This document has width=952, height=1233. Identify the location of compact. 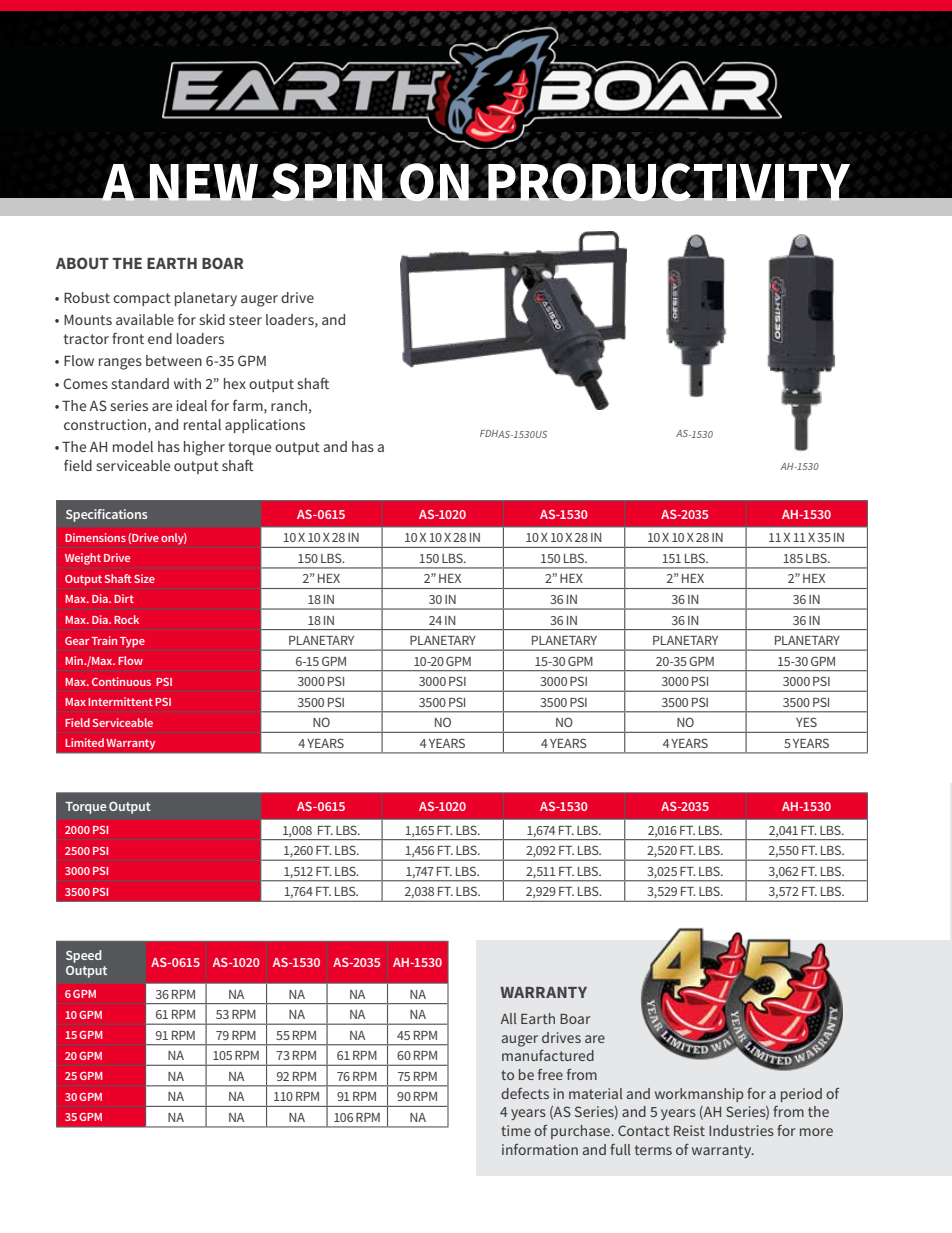
(142, 299).
